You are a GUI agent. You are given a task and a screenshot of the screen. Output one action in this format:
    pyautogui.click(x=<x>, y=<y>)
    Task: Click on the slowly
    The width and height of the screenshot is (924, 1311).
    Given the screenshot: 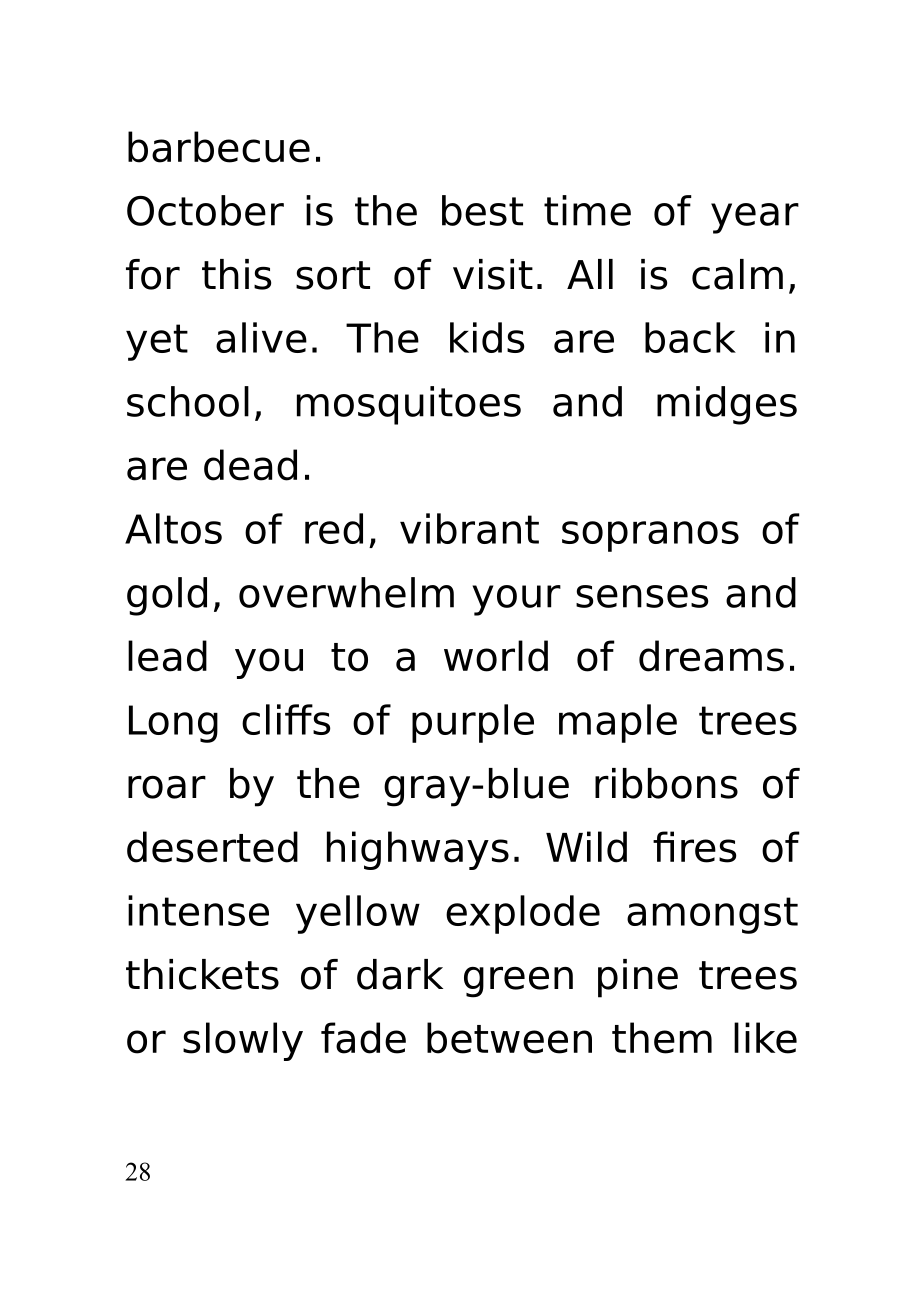 What is the action you would take?
    pyautogui.click(x=243, y=1041)
